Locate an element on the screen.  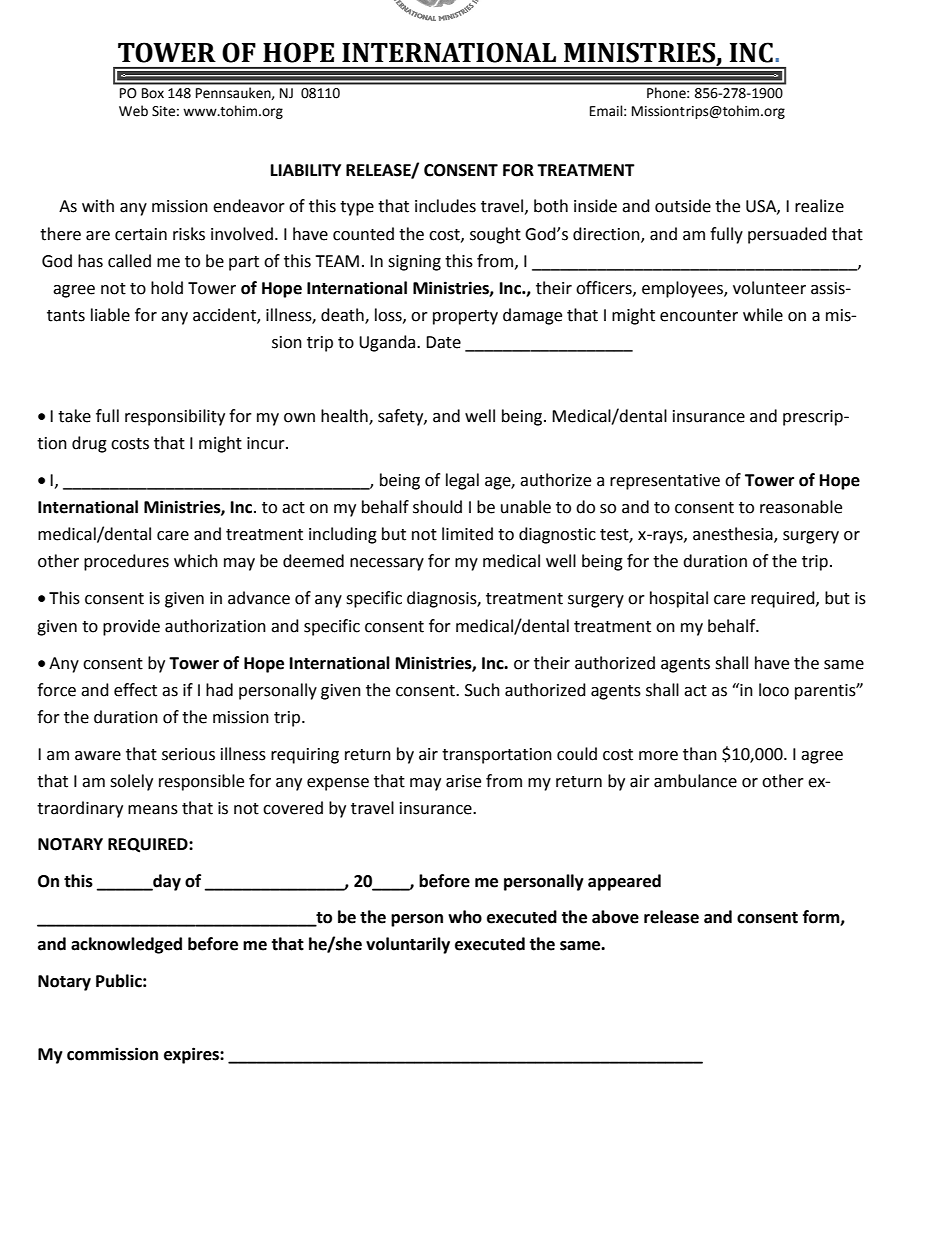
Site is located at coordinates (163, 111).
